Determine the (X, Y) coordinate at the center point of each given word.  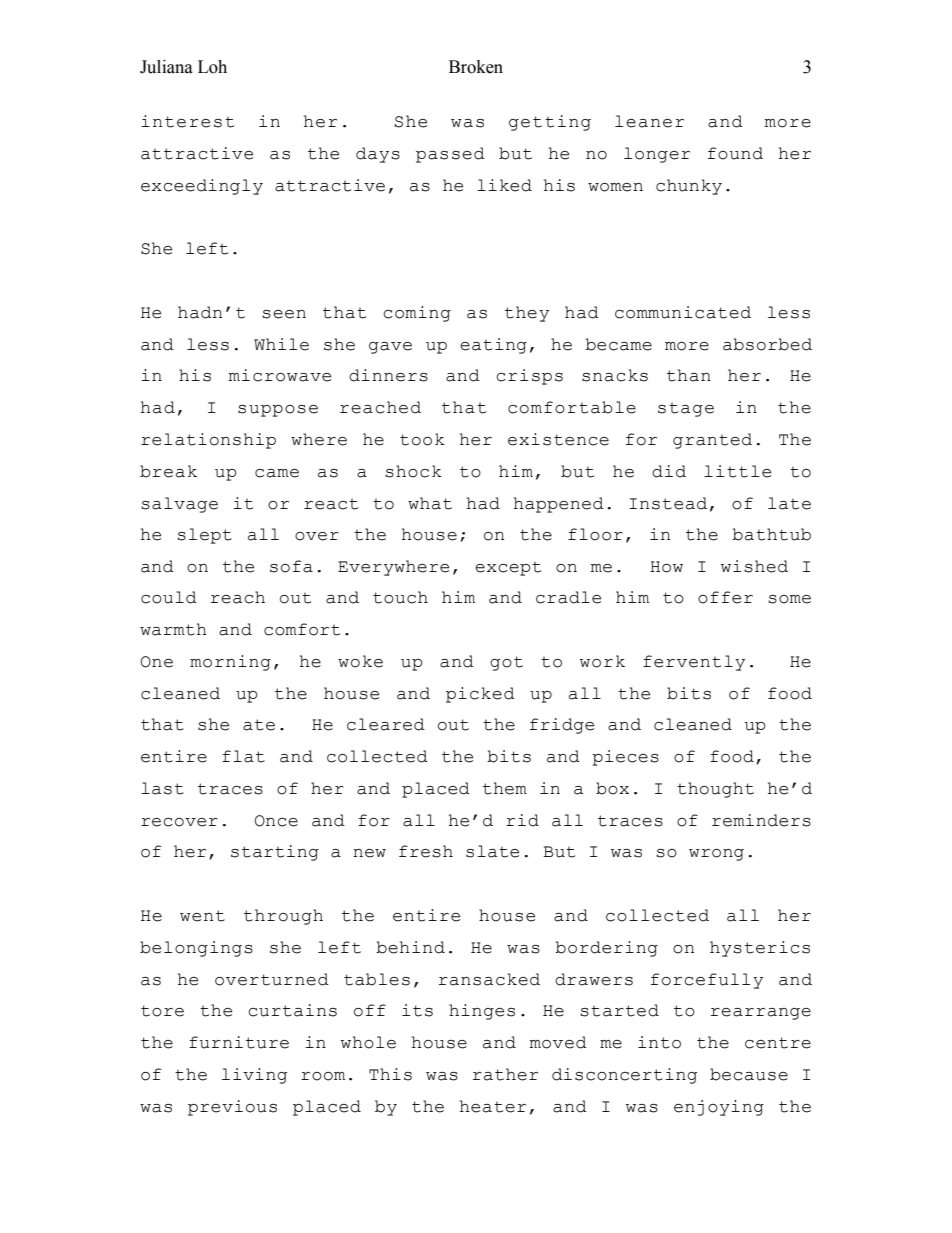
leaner (649, 121)
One (157, 662)
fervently (694, 663)
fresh (426, 851)
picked (480, 695)
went (202, 916)
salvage (179, 505)
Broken (476, 67)
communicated (683, 312)
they (527, 314)
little (737, 471)
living (254, 1076)
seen (284, 314)
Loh (212, 67)
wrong (716, 855)
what (430, 503)
